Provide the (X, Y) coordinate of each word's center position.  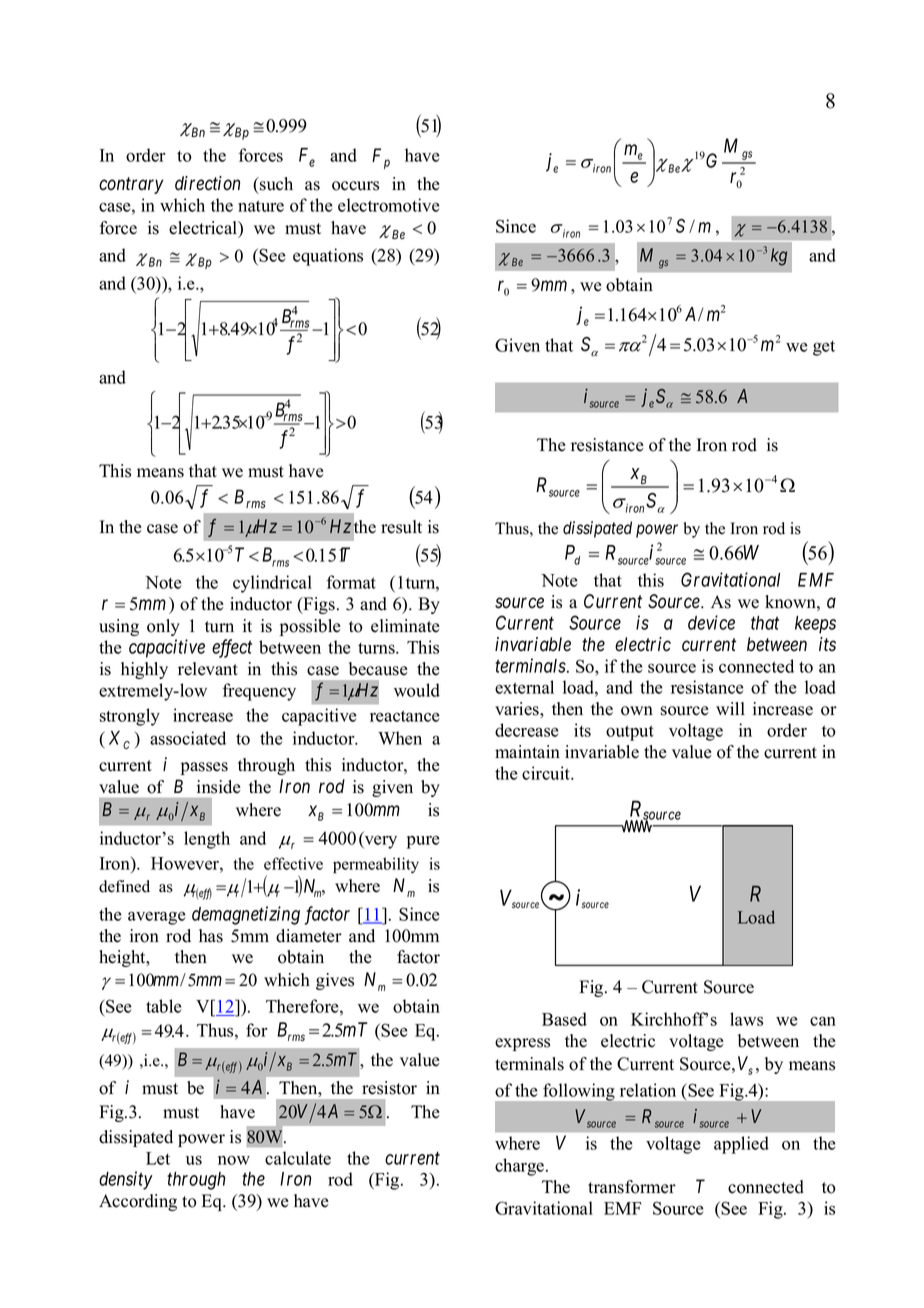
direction (207, 183)
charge (521, 1167)
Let (158, 1158)
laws (746, 1019)
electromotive (389, 205)
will (730, 708)
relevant (208, 669)
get (824, 348)
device (711, 622)
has (211, 936)
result (401, 527)
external (524, 687)
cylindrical (272, 584)
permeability (376, 865)
